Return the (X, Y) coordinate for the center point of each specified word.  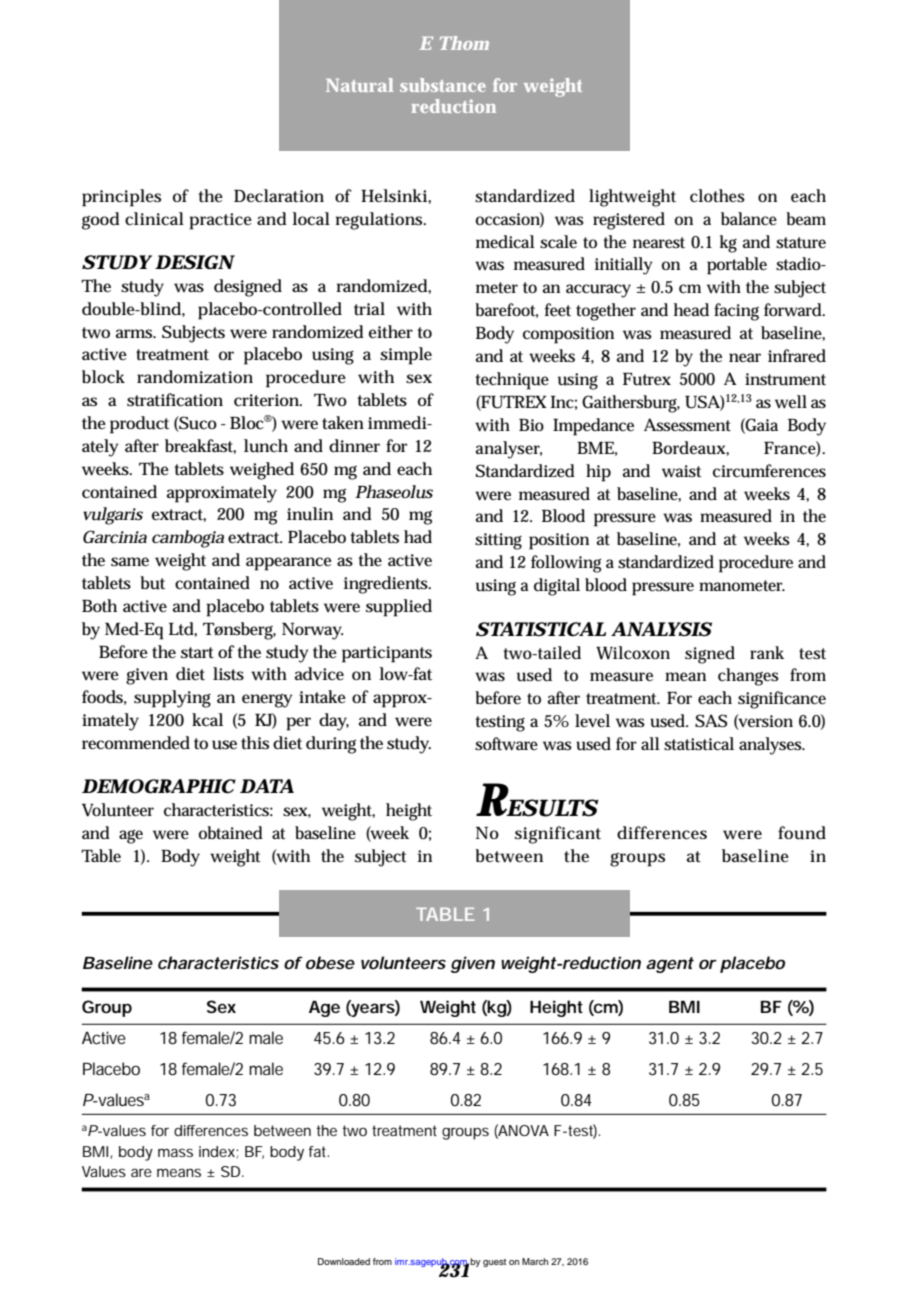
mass (175, 1152)
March (535, 1261)
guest (494, 1263)
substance (443, 85)
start (197, 653)
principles (121, 198)
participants (387, 654)
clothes (717, 196)
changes (748, 677)
